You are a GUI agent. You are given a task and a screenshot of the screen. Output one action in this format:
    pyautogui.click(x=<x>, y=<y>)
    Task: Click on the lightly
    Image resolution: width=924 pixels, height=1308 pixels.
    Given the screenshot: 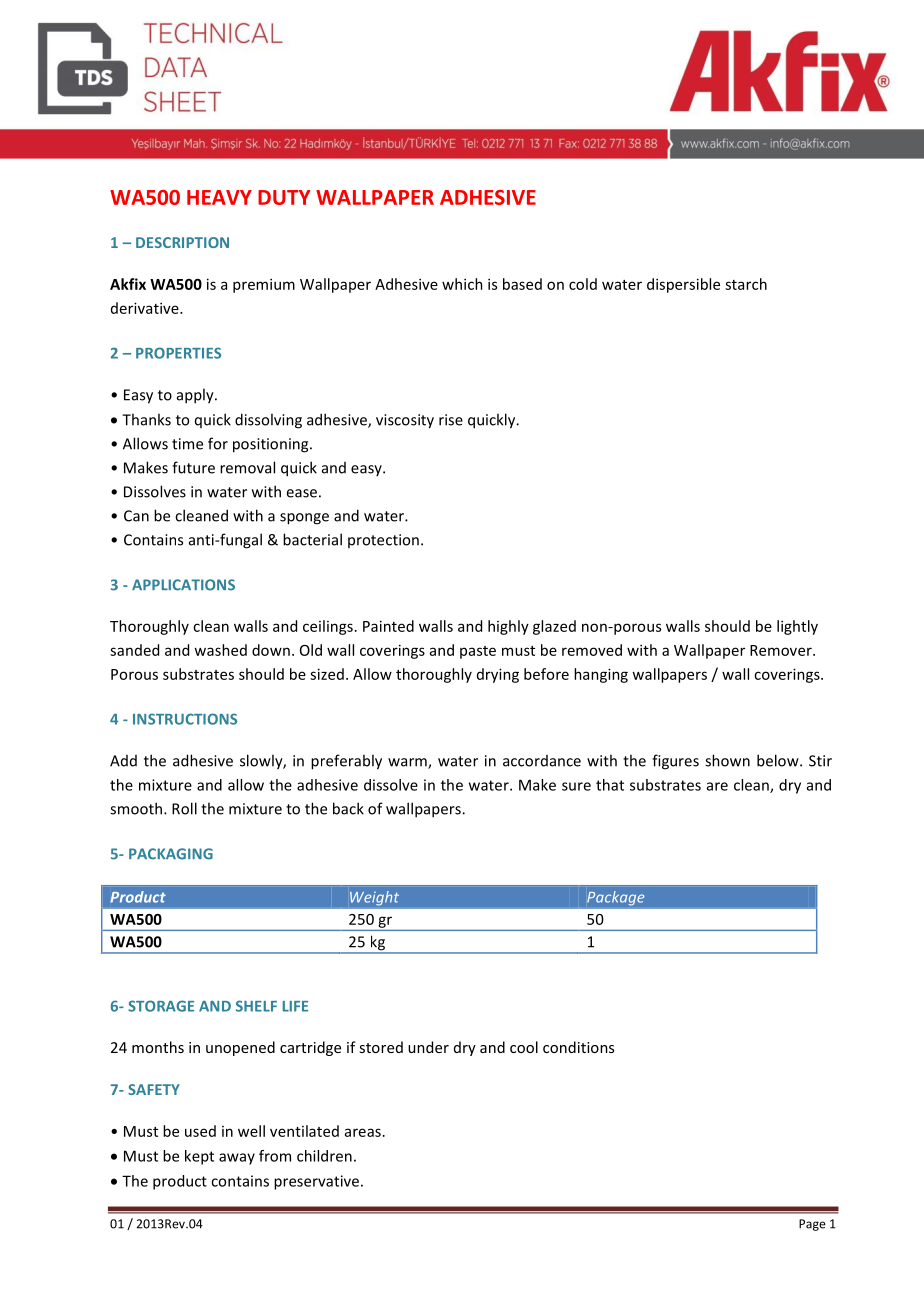 What is the action you would take?
    pyautogui.click(x=797, y=627)
